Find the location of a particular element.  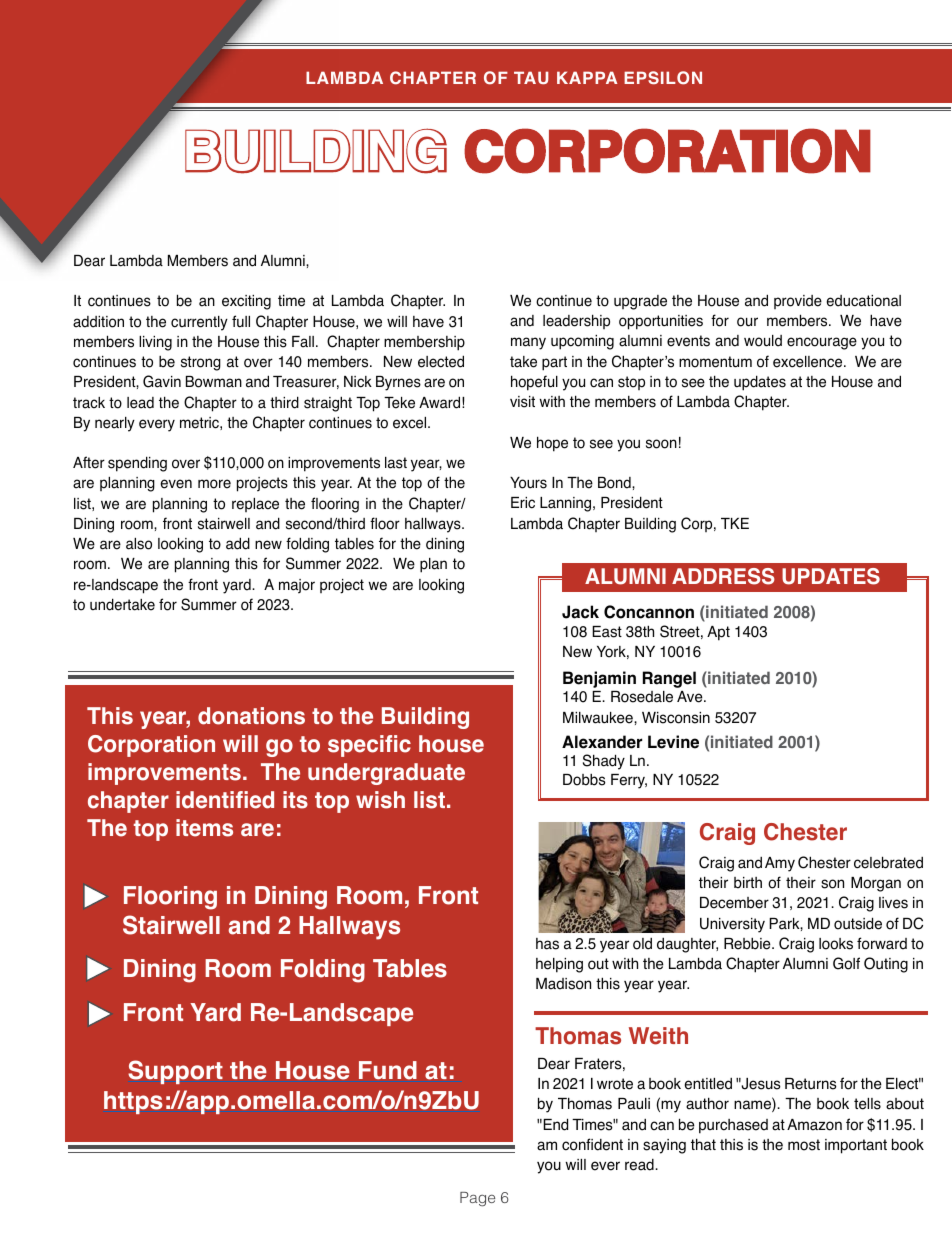

Yours is located at coordinates (528, 483).
